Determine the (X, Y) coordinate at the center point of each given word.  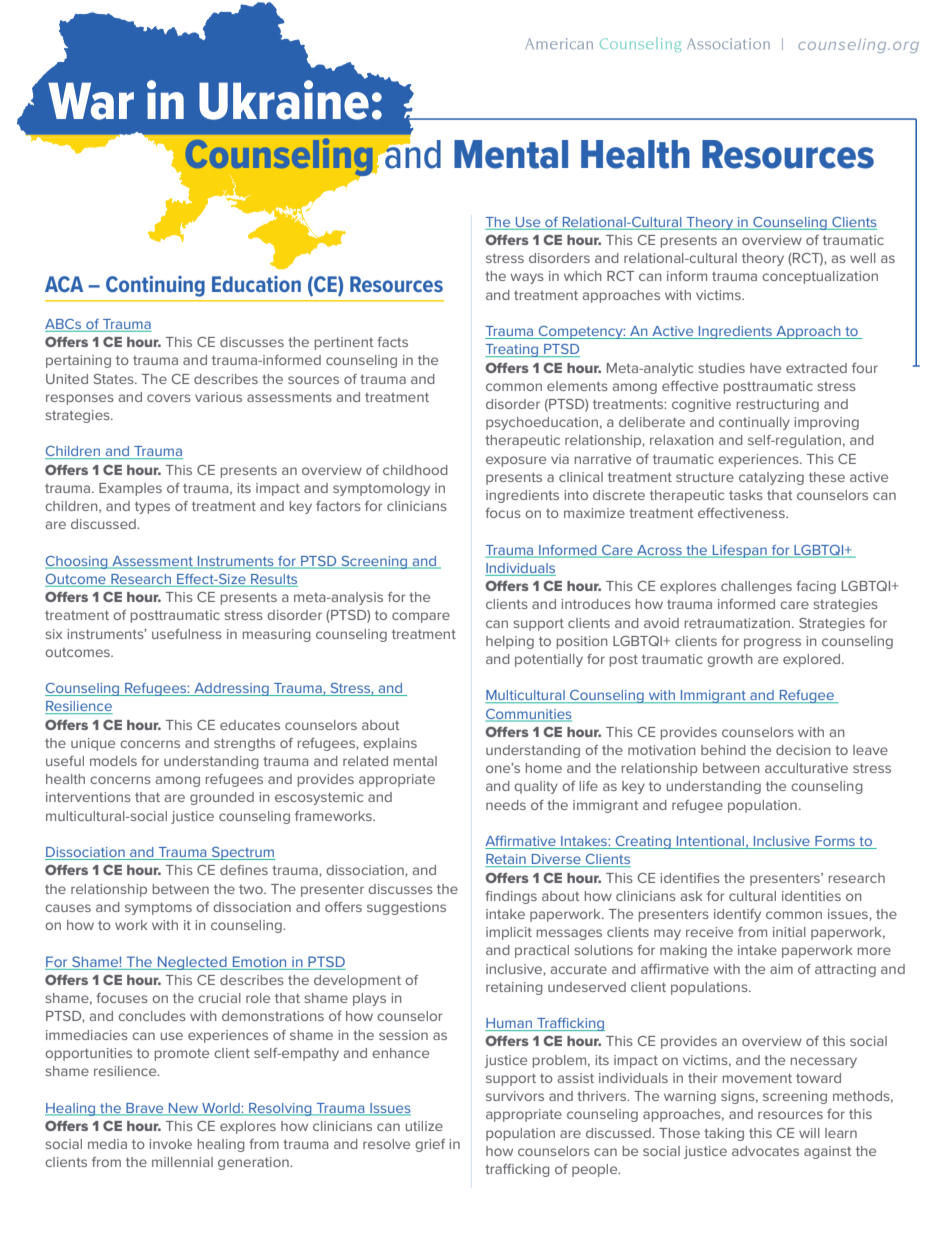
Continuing (155, 286)
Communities (529, 715)
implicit (509, 933)
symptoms (158, 909)
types (152, 508)
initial (789, 932)
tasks (746, 495)
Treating (512, 350)
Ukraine (284, 99)
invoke (170, 1144)
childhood (415, 470)
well (863, 258)
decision (803, 750)
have (765, 368)
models (113, 761)
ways (527, 278)
